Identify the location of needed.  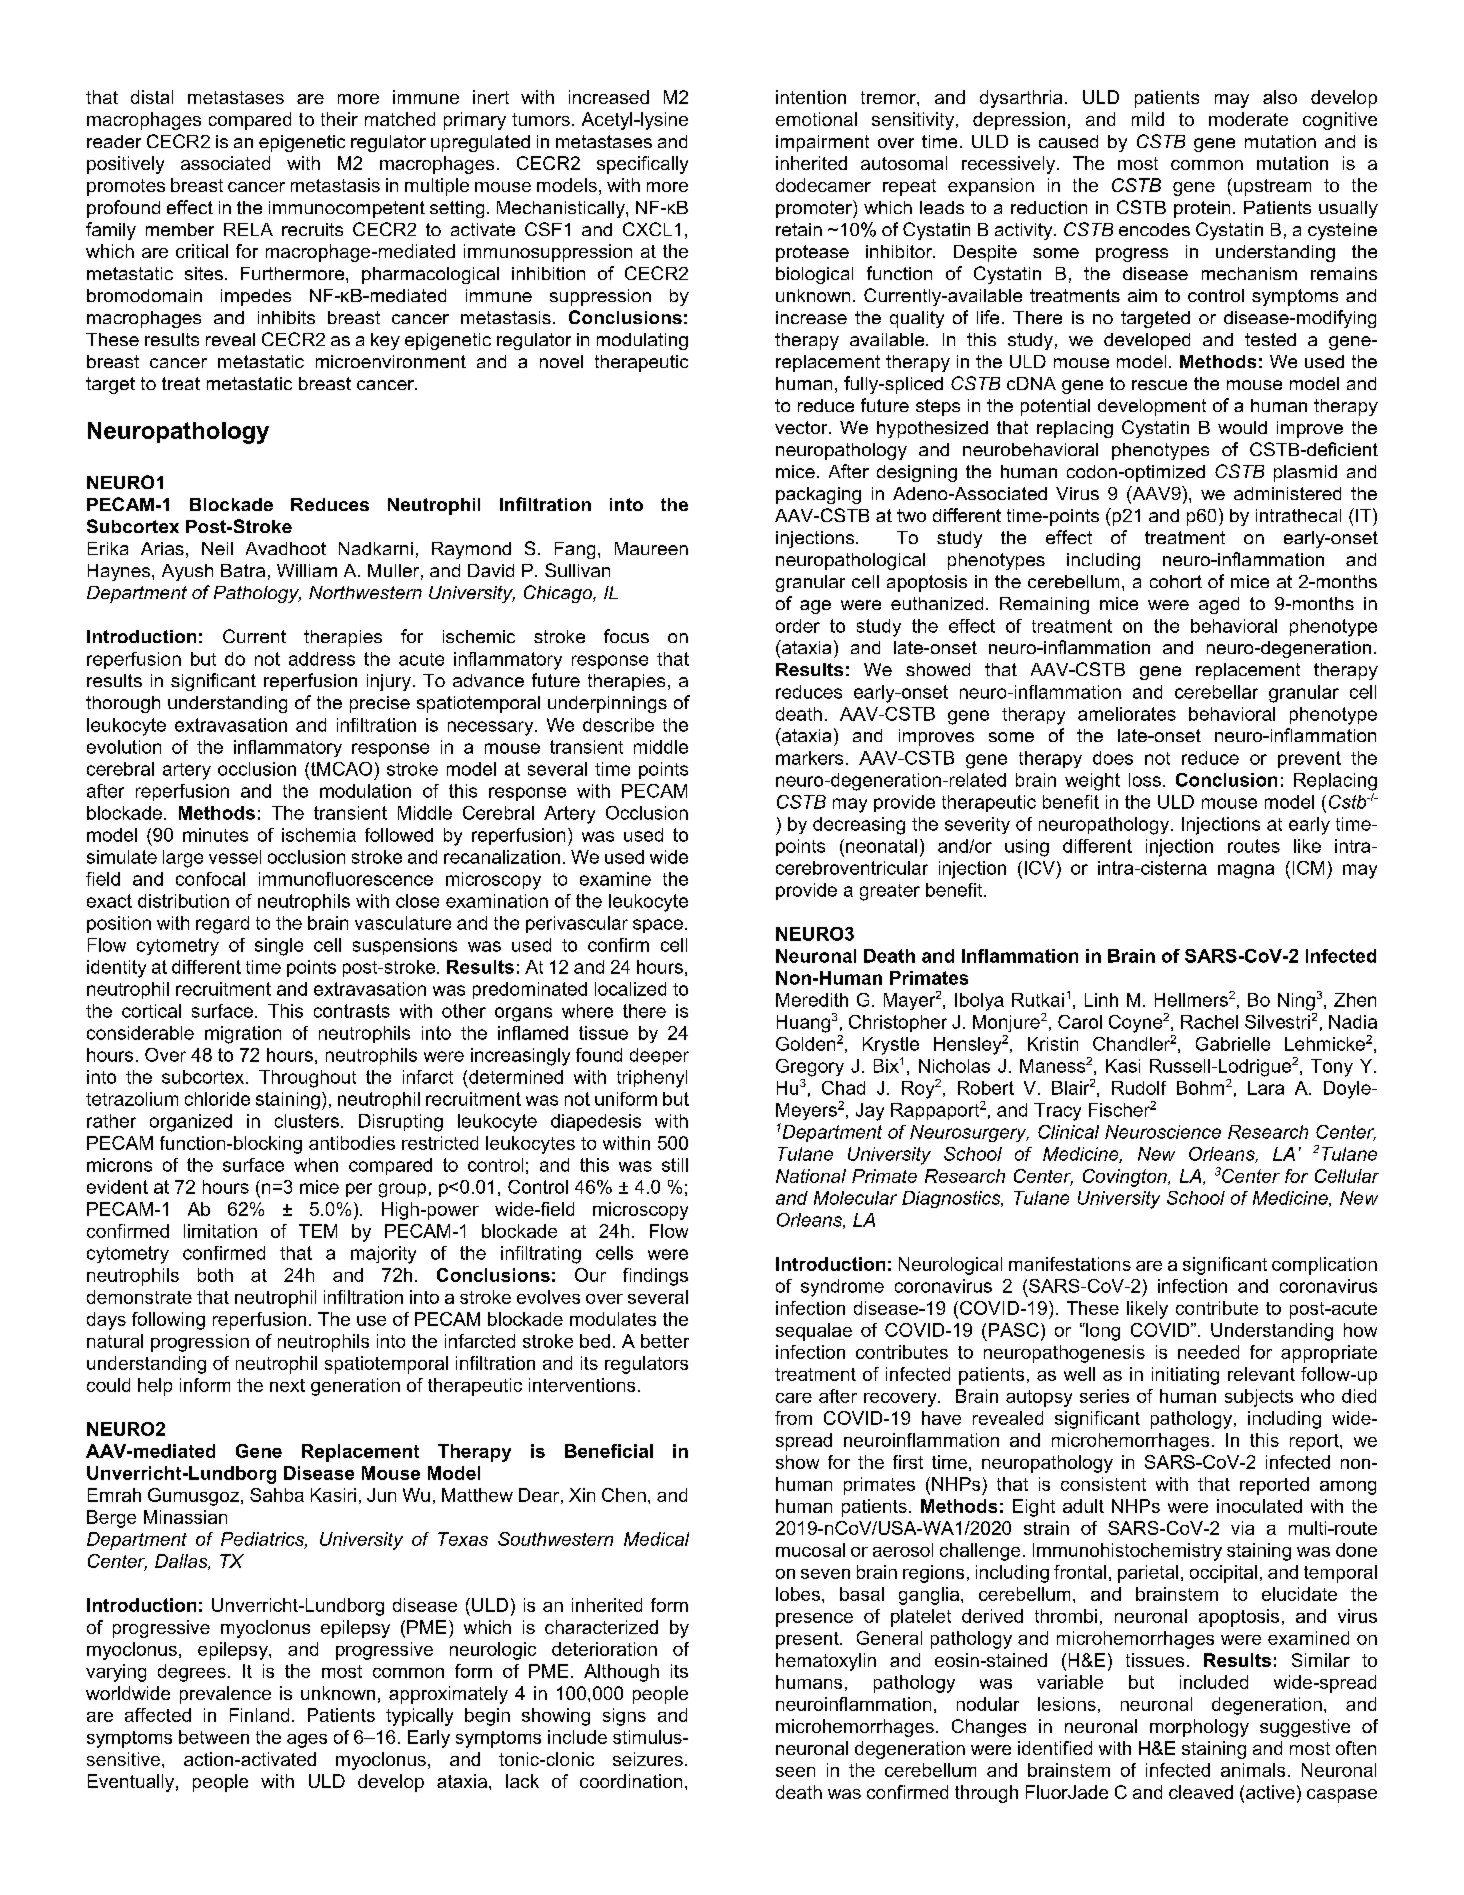
(1208, 1352).
